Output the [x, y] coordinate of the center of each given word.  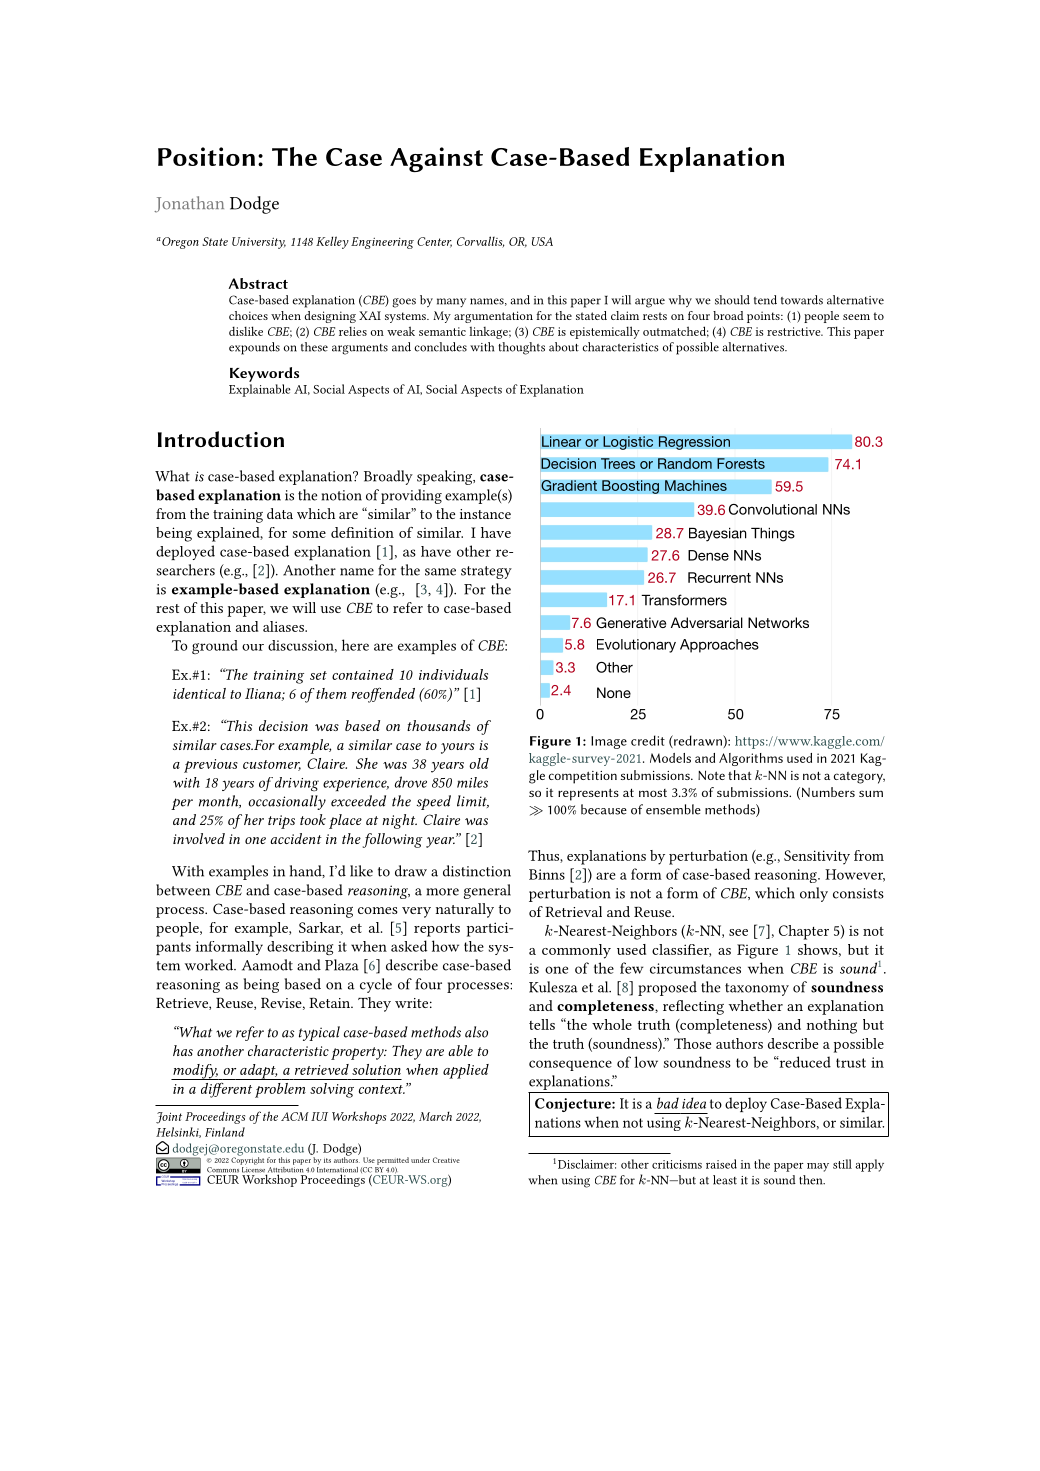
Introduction [221, 439]
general [487, 891]
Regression [694, 443]
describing [300, 948]
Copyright [247, 1160]
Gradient [568, 486]
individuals [453, 674]
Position [206, 156]
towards [802, 300]
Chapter [804, 932]
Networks [778, 622]
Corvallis [481, 242]
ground [215, 647]
